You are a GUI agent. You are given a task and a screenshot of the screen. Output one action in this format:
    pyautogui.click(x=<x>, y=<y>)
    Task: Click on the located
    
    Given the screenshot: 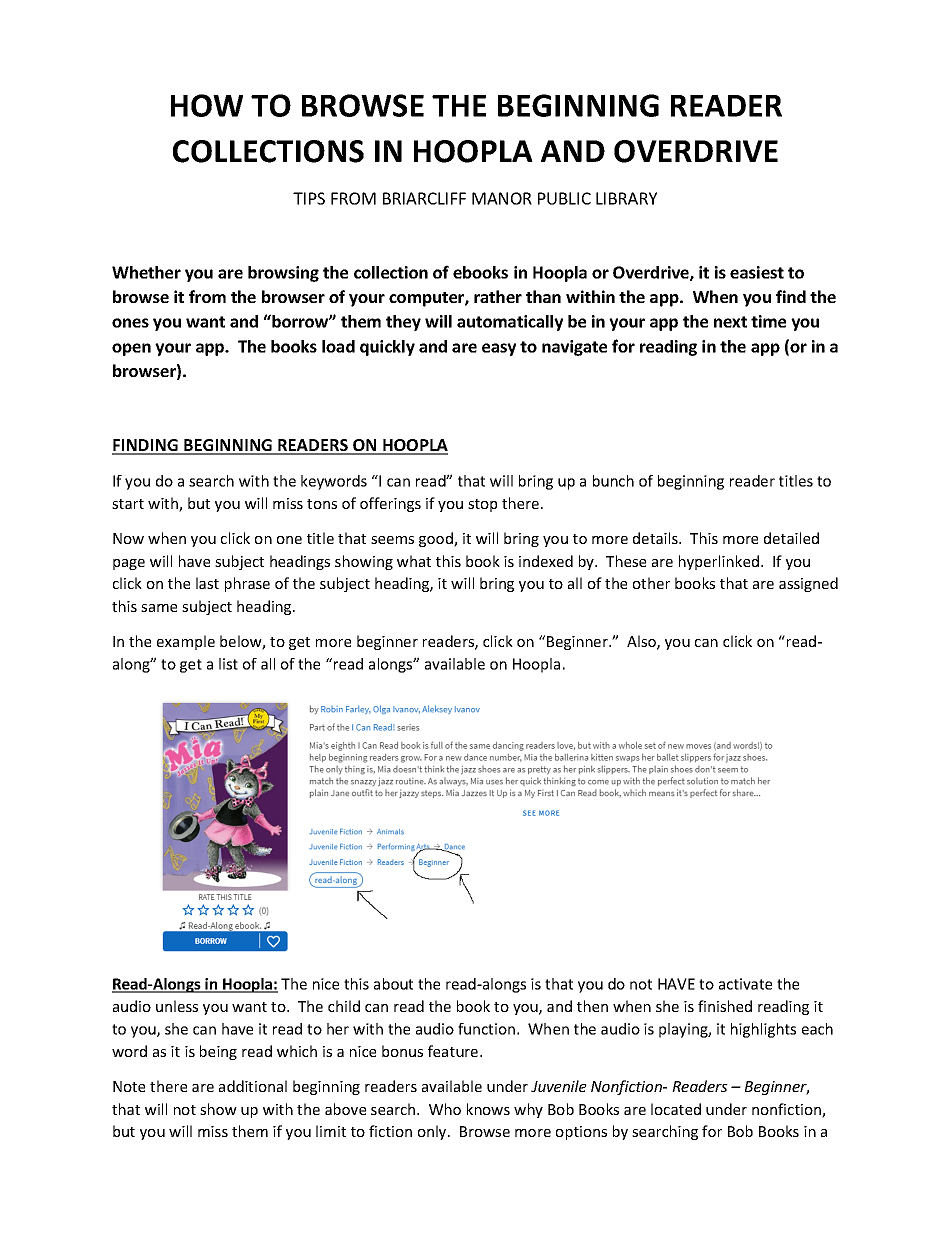 What is the action you would take?
    pyautogui.click(x=676, y=1109)
